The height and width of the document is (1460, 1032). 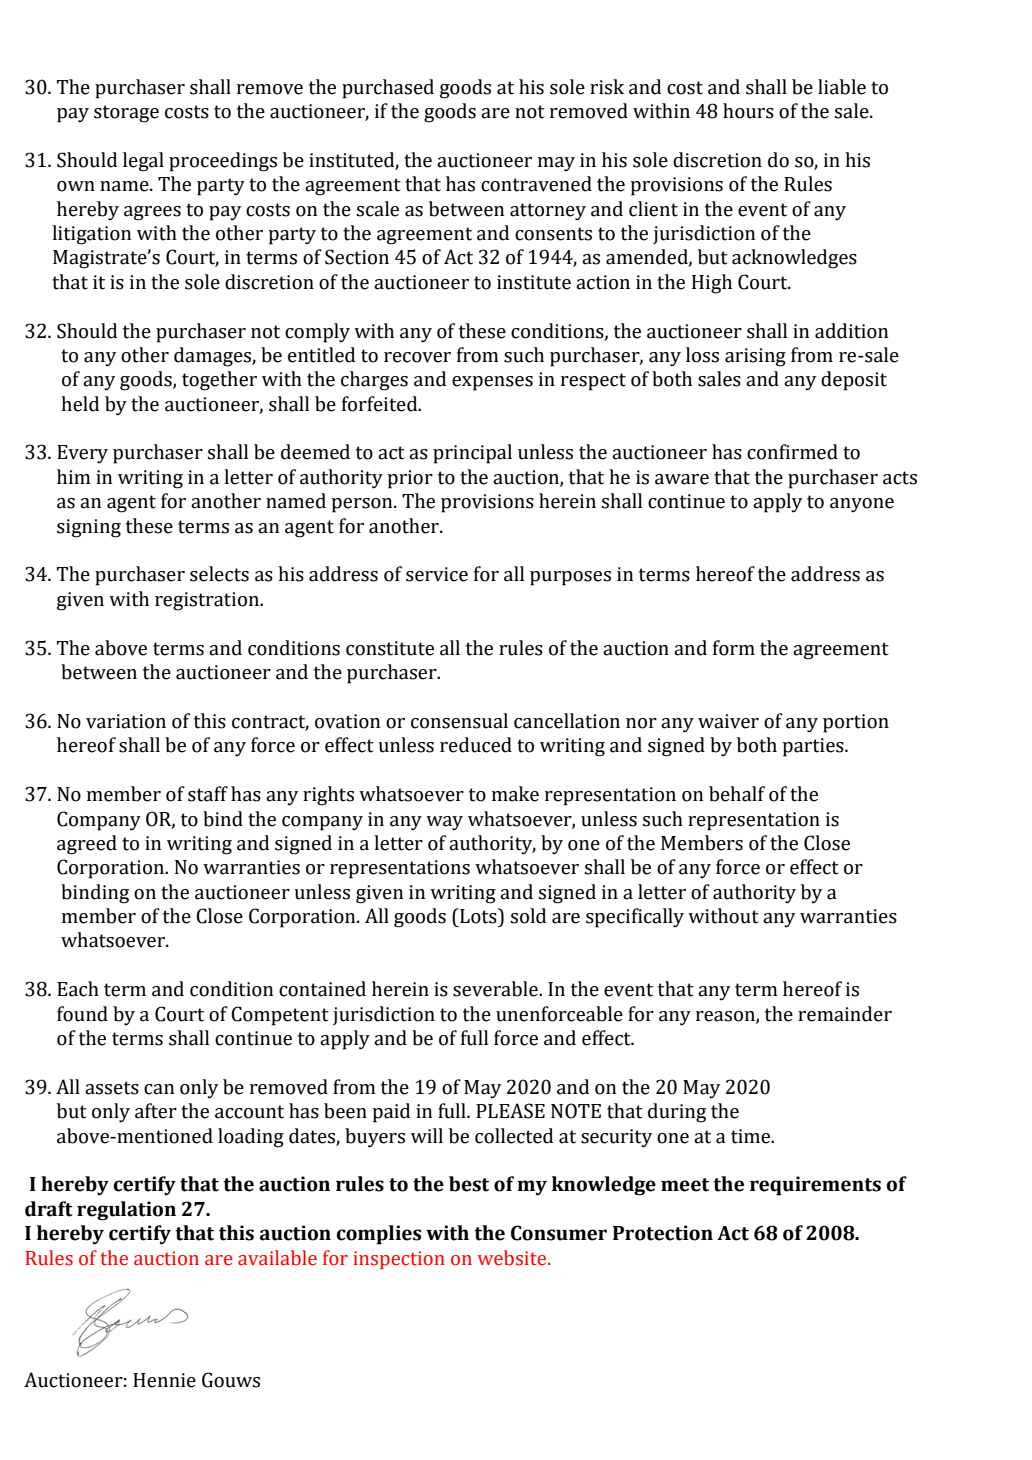 I want to click on way, so click(x=444, y=823).
